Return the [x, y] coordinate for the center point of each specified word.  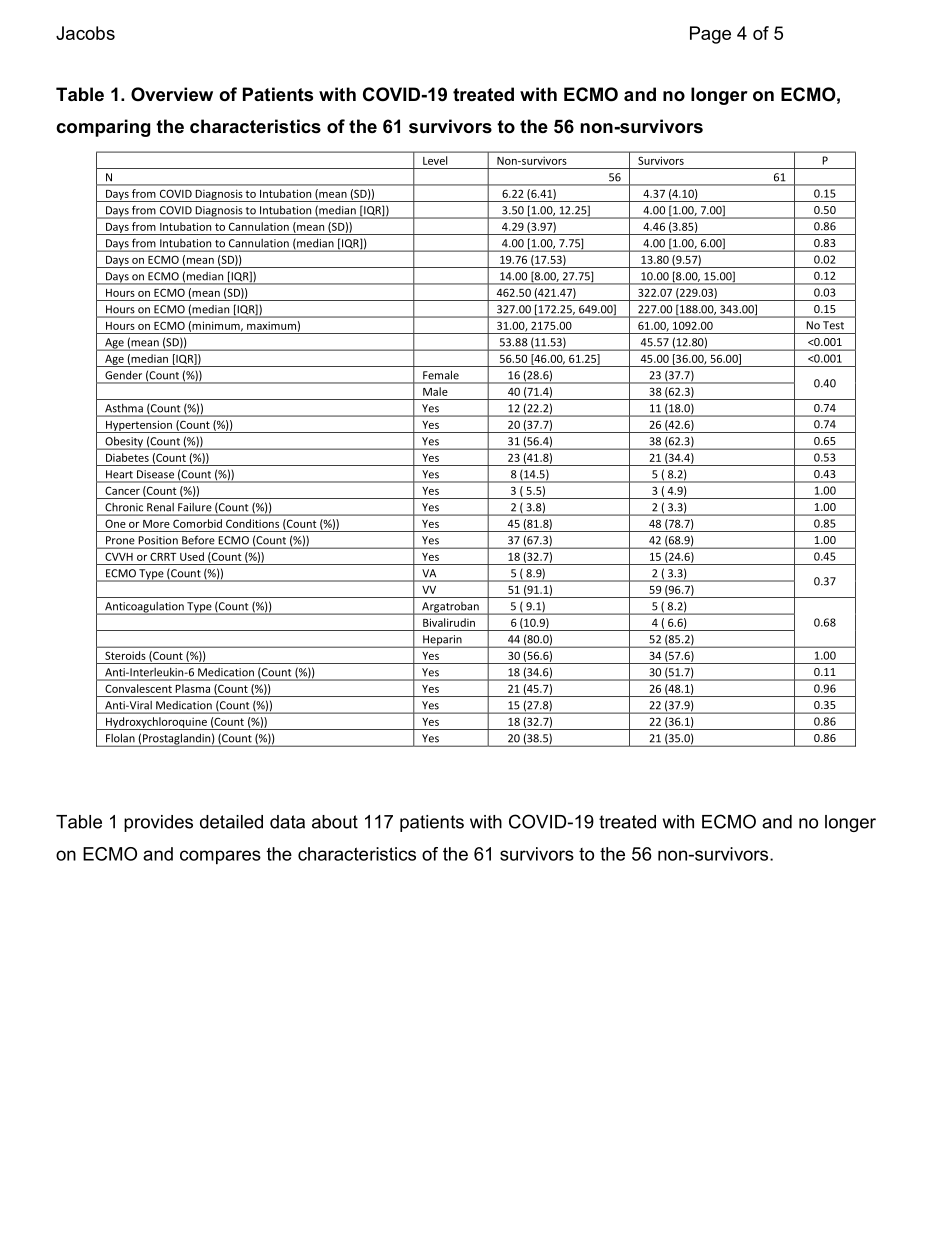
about [335, 822]
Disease [155, 474]
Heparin [442, 641]
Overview [172, 94]
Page [710, 35]
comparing [103, 128]
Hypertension [138, 426]
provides [158, 823]
